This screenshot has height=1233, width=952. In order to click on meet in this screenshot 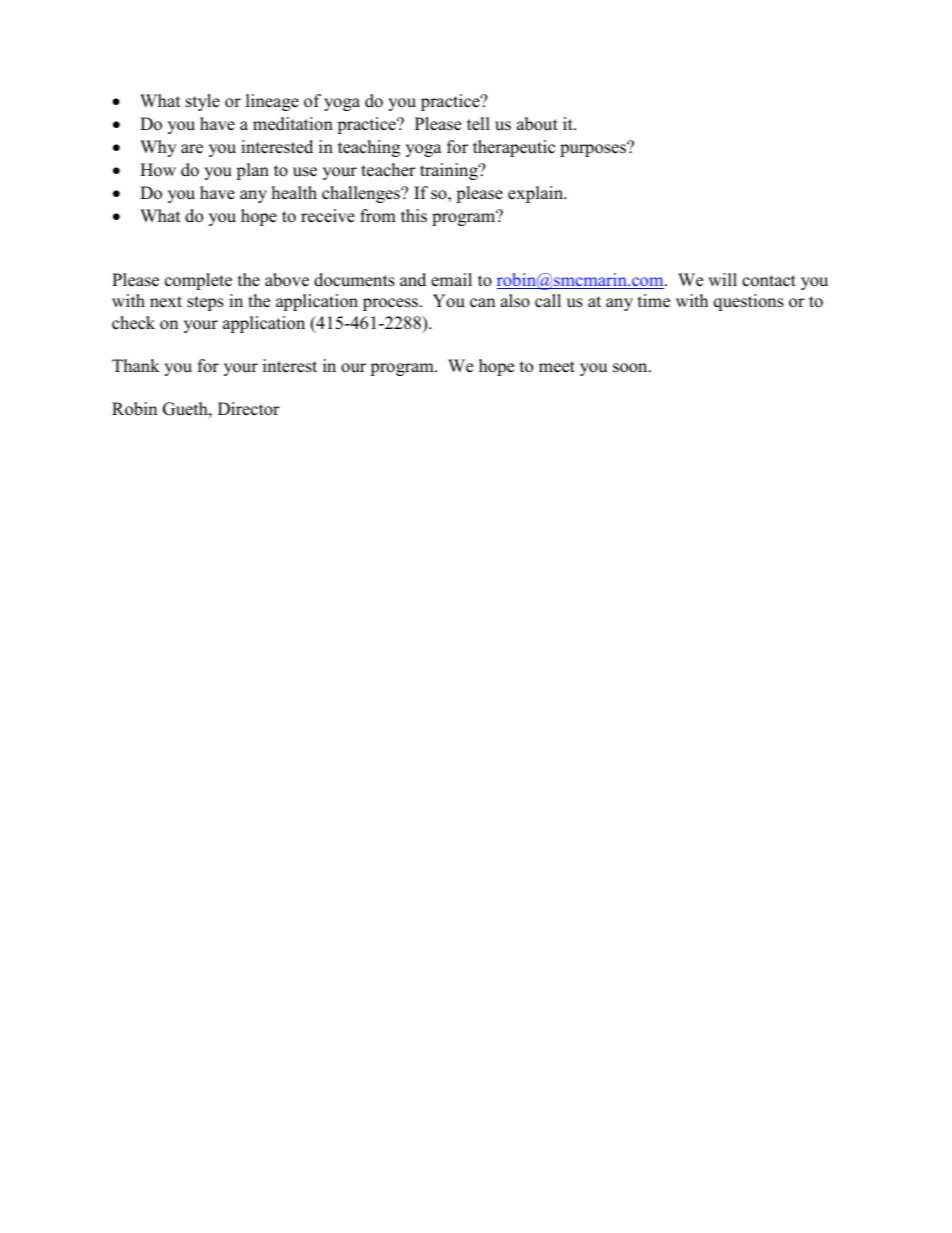, I will do `click(557, 367)`.
